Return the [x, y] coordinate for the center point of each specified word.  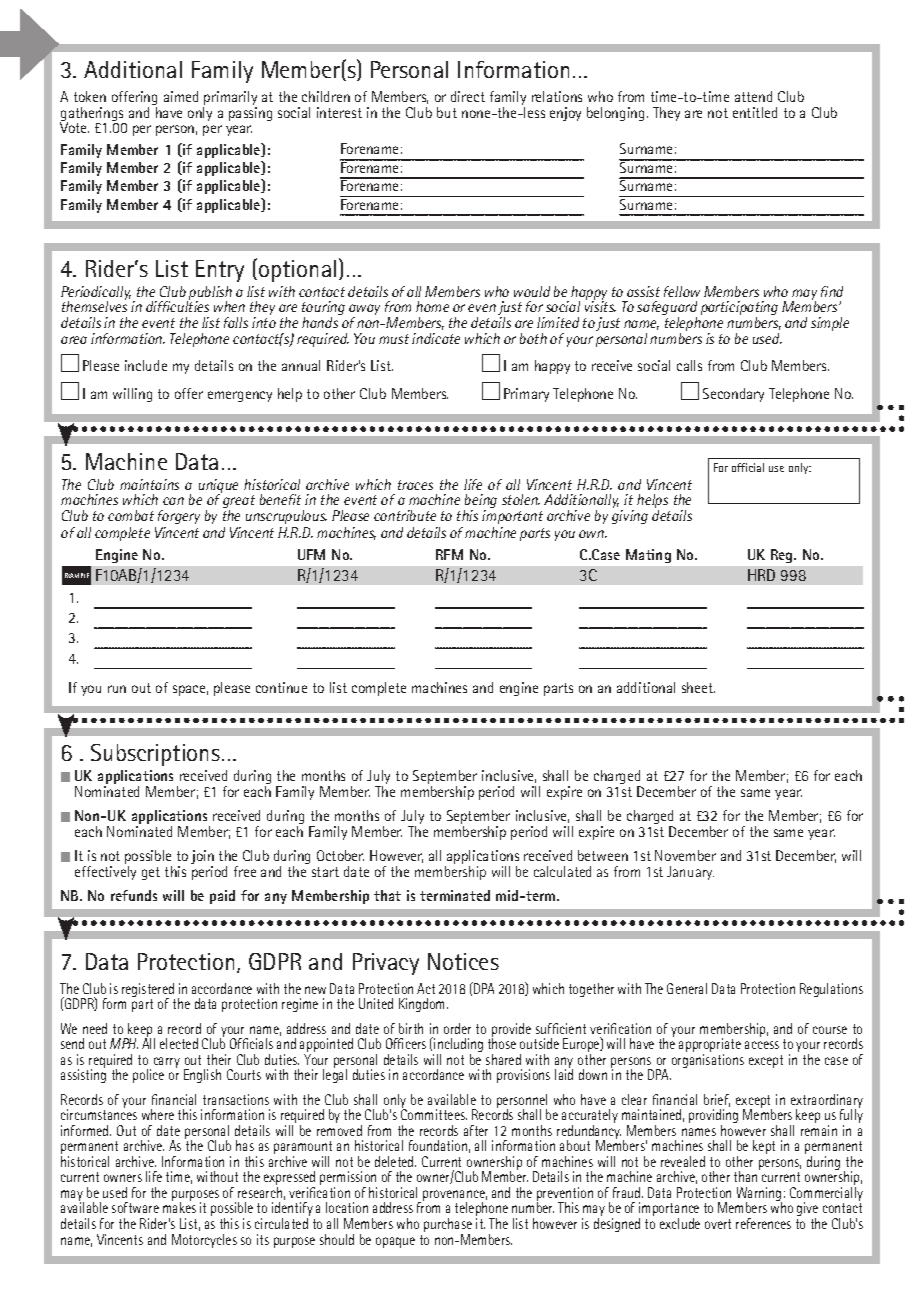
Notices [463, 961]
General [687, 988]
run [117, 689]
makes [179, 1207]
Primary [526, 395]
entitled [755, 112]
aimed [181, 96]
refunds [134, 895]
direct [468, 96]
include [146, 365]
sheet [698, 687]
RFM [449, 554]
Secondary [733, 395]
